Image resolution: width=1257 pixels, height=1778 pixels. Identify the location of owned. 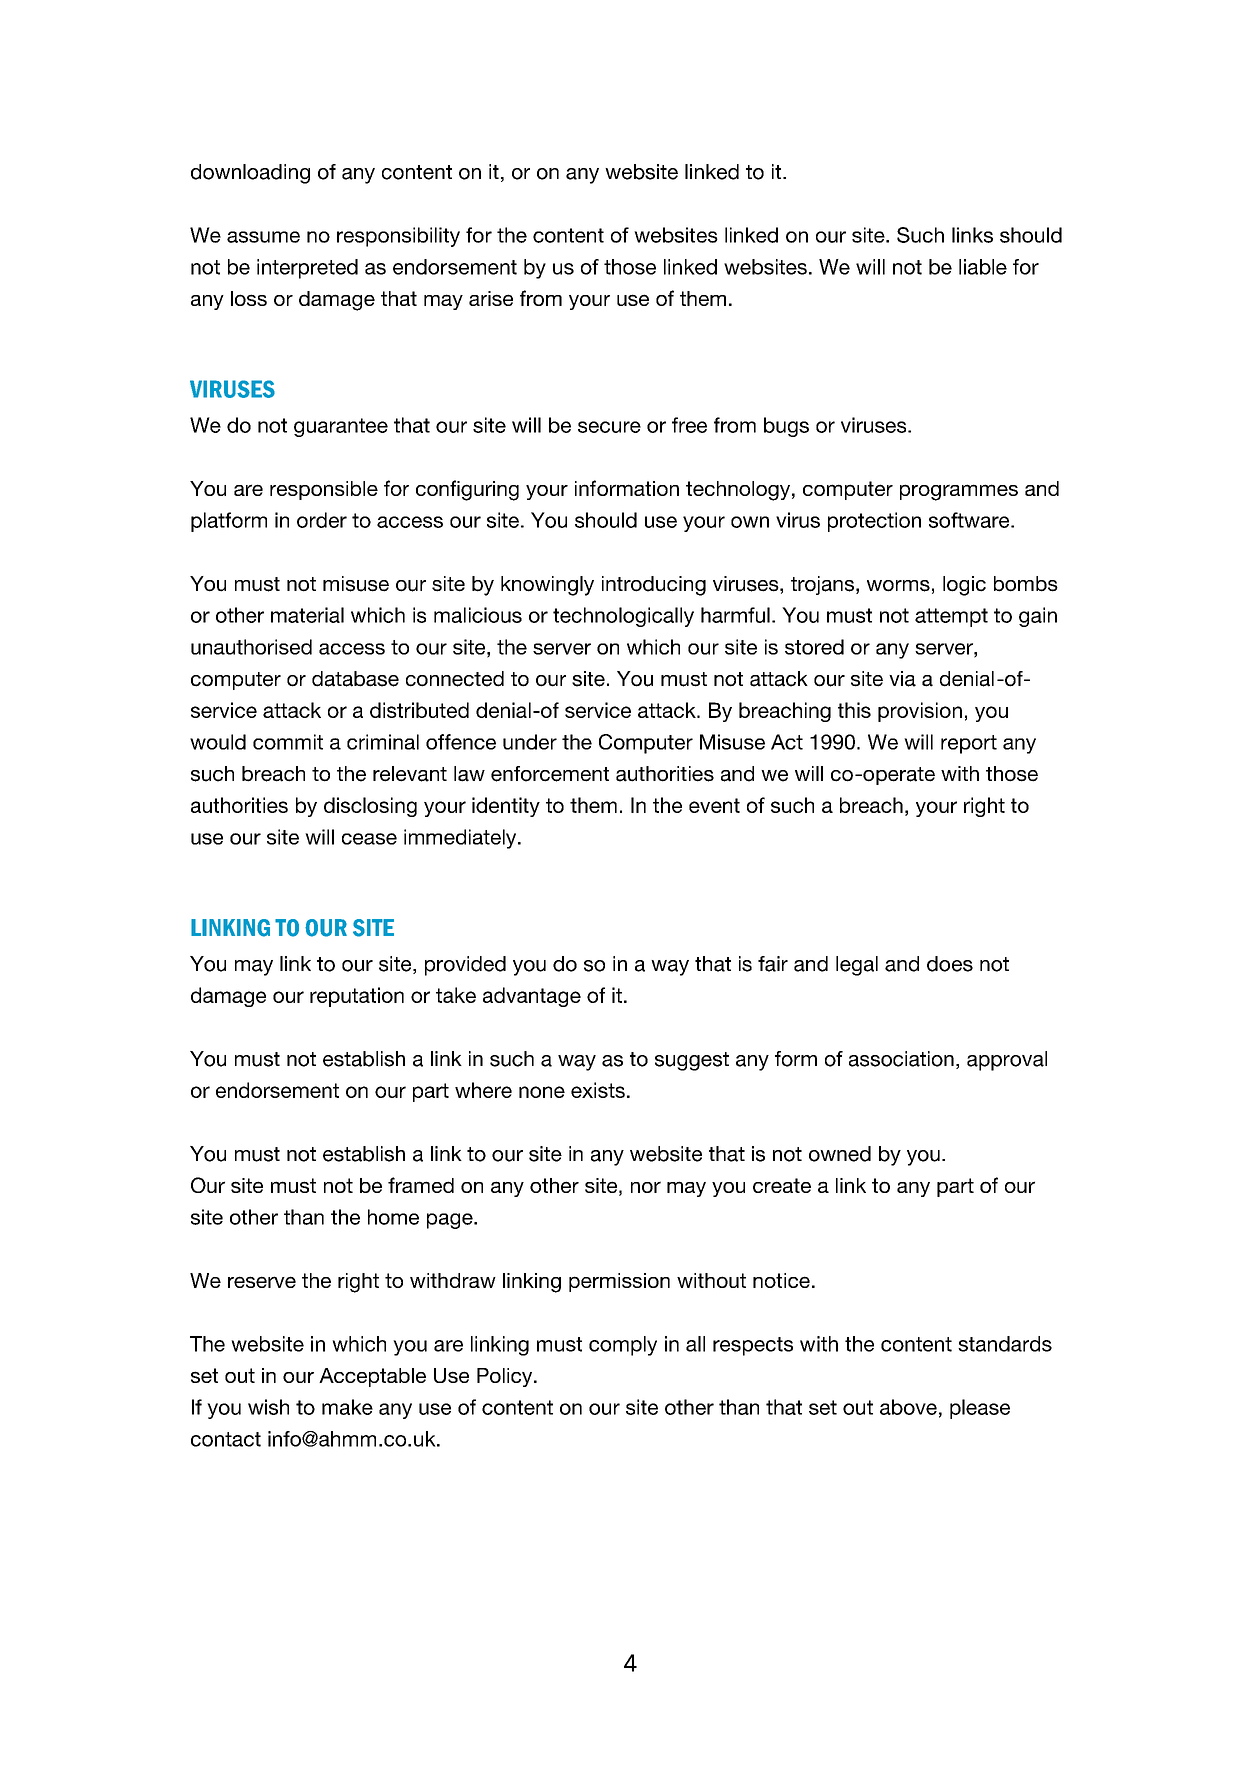
(840, 1154).
